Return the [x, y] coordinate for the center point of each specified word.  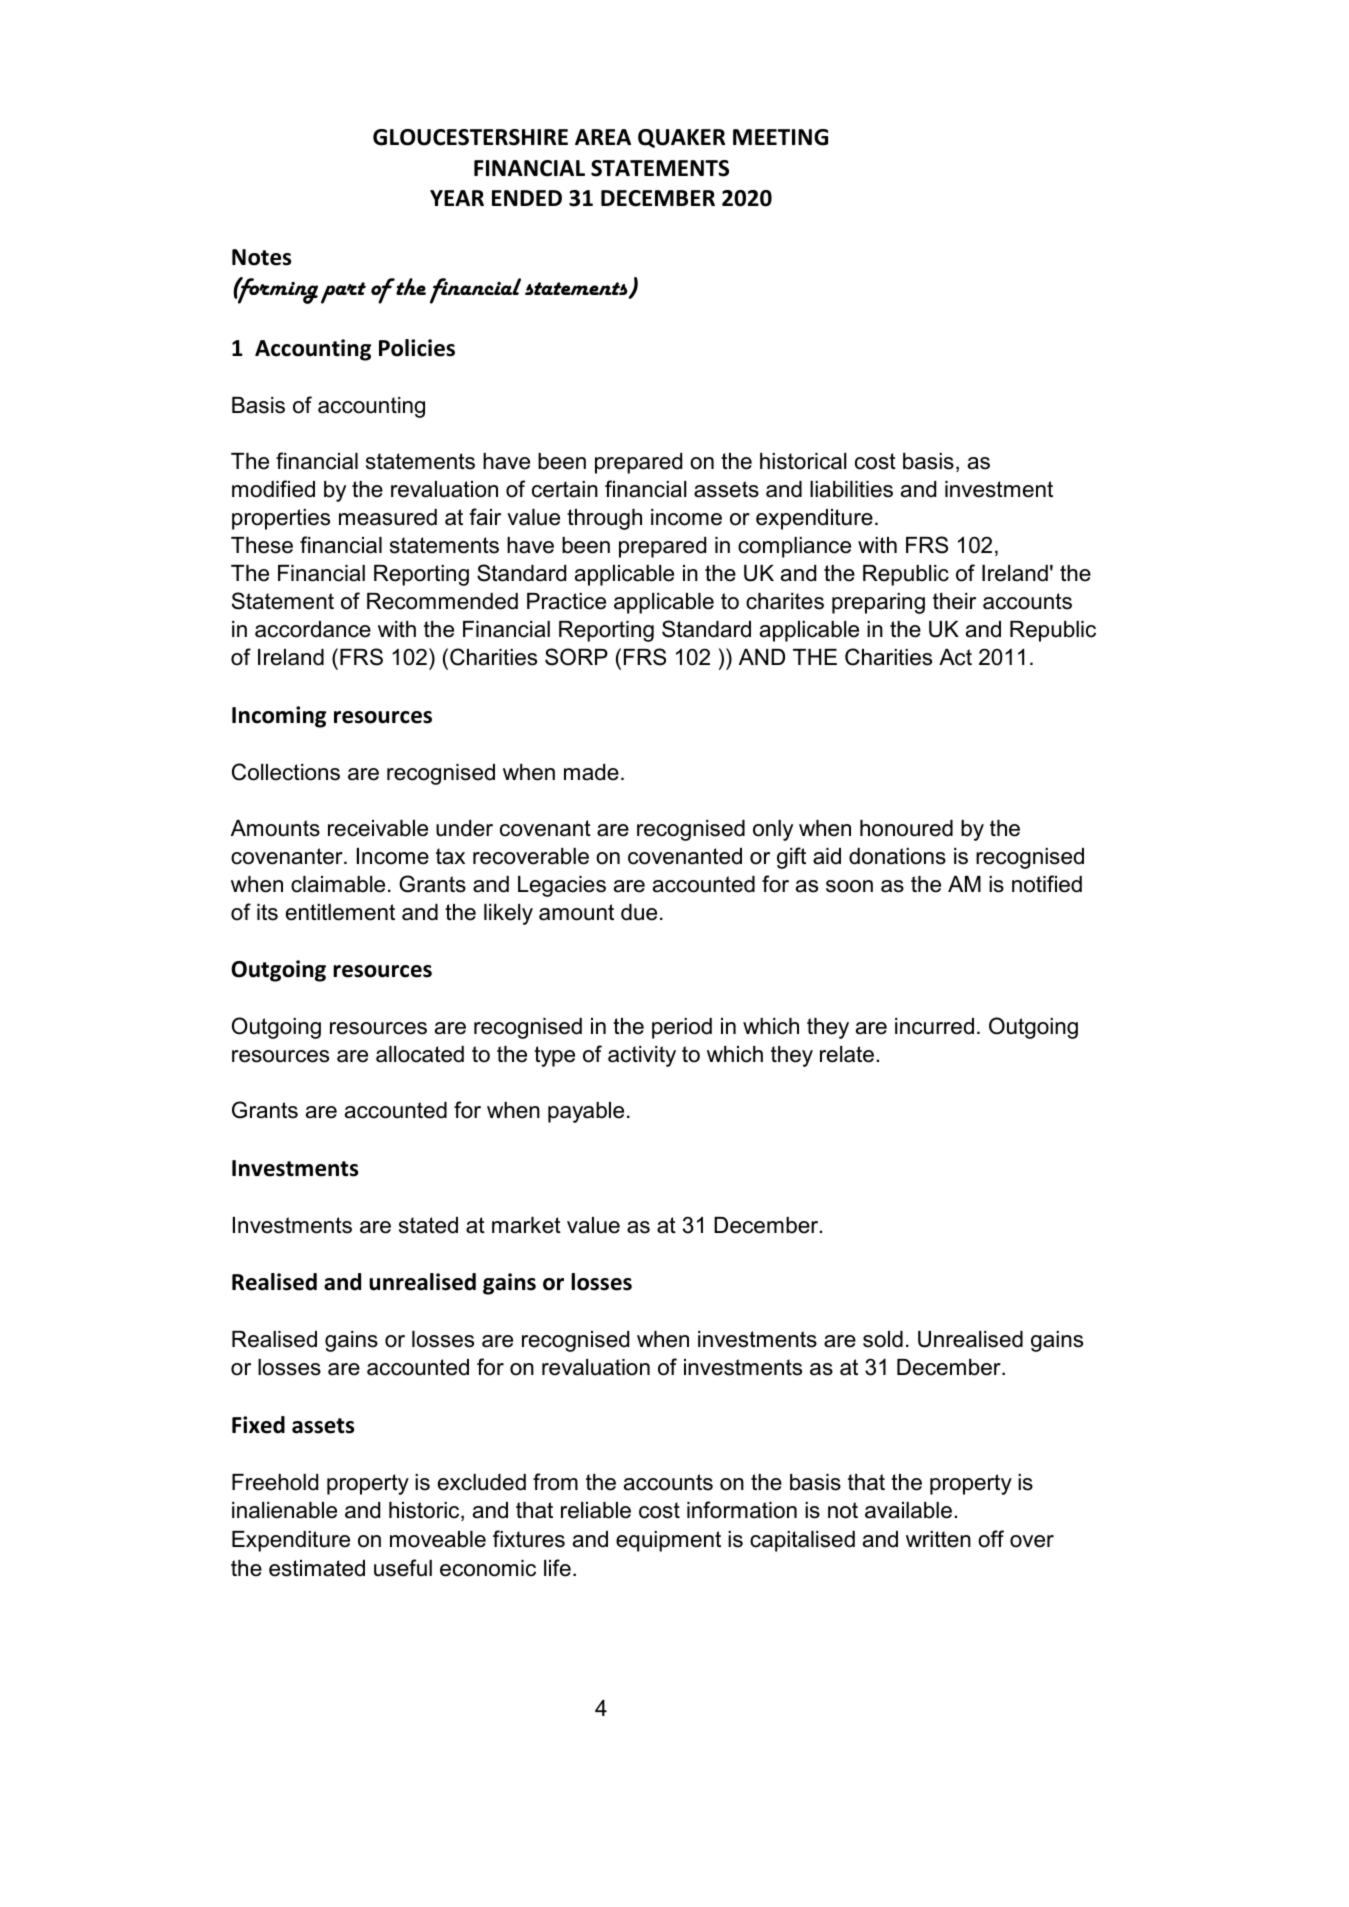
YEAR [457, 198]
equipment [668, 1541]
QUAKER [681, 138]
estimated [317, 1568]
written [938, 1539]
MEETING [780, 137]
